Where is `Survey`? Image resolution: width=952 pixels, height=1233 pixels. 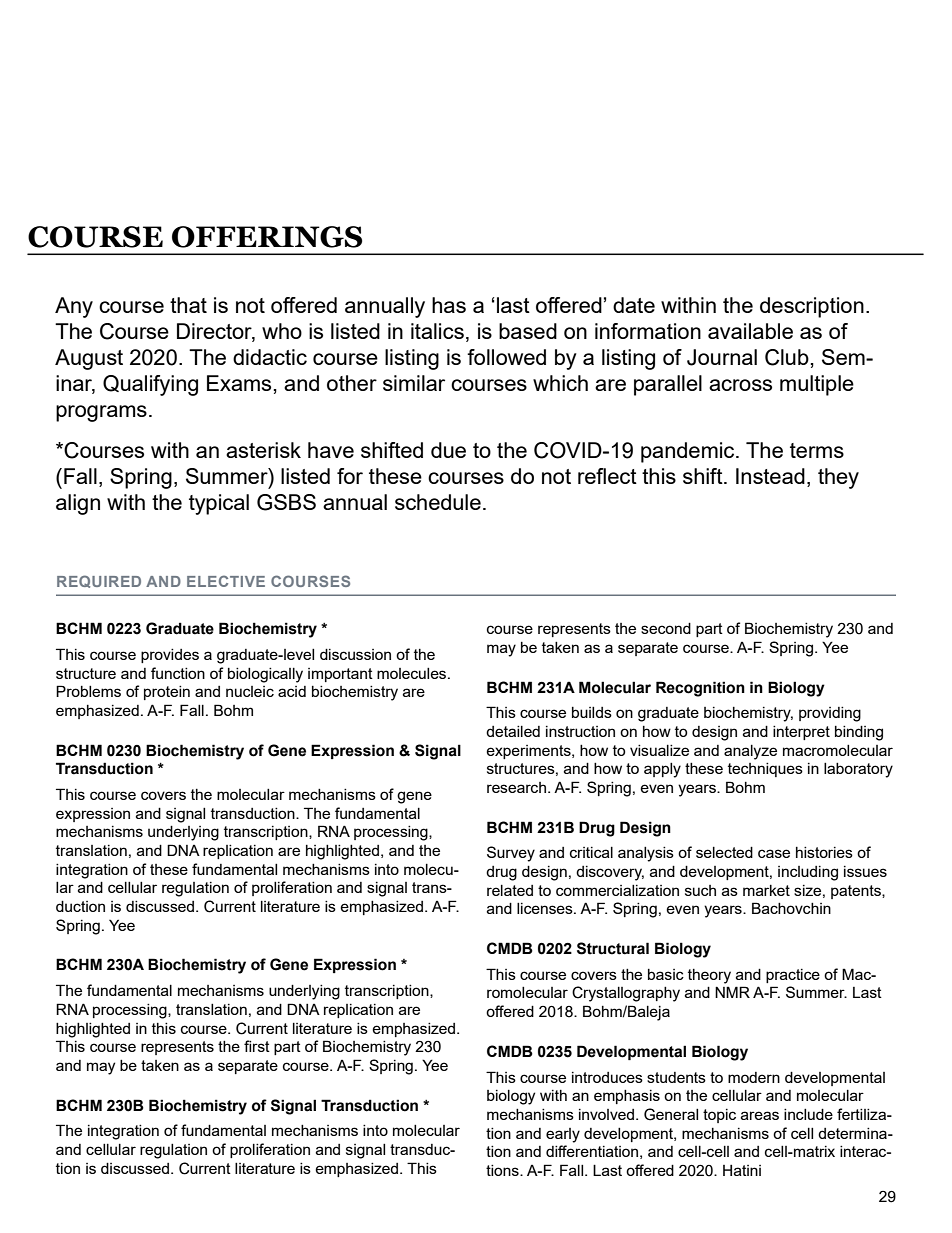
Survey is located at coordinates (511, 854).
